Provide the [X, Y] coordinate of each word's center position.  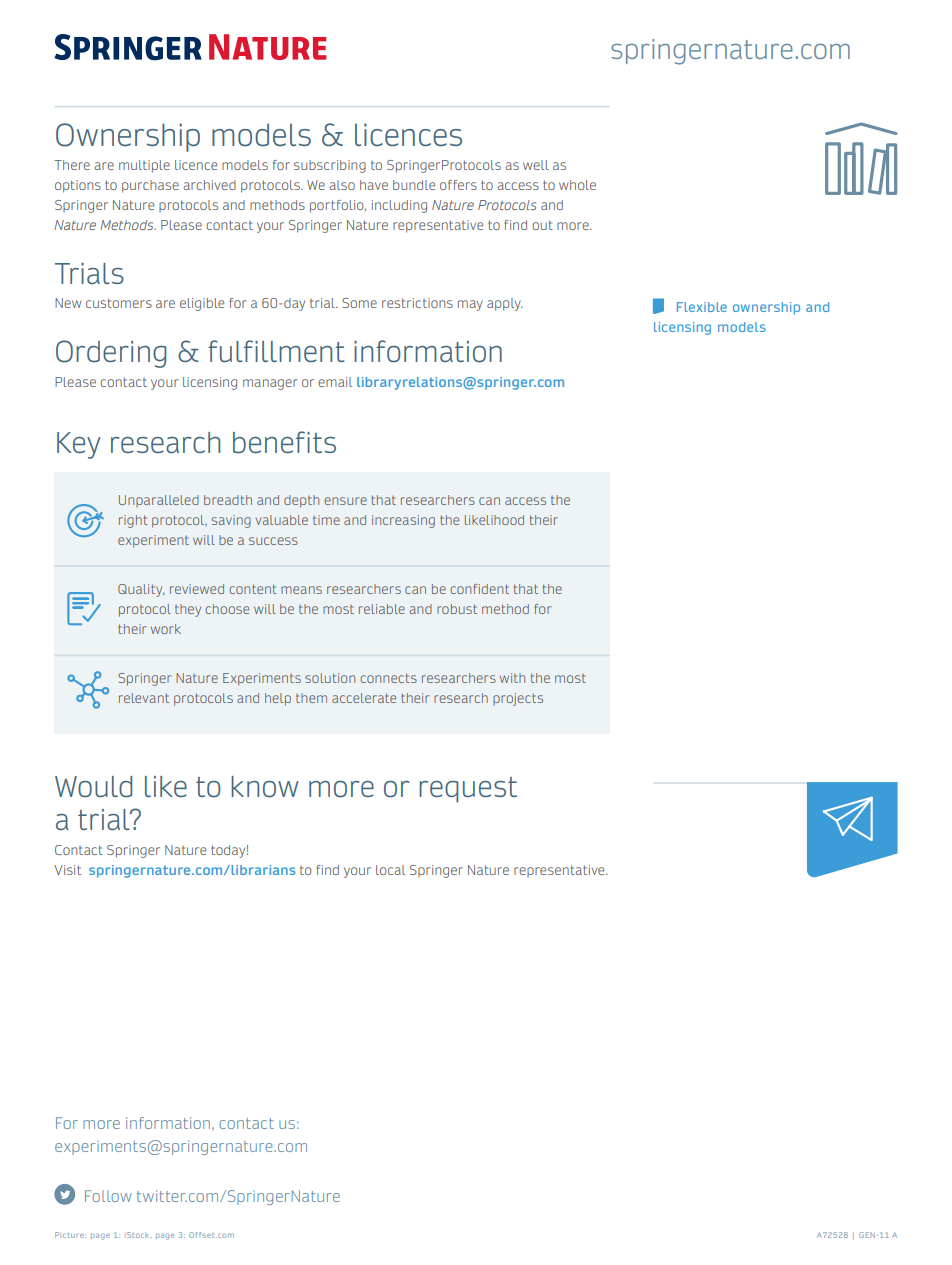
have [374, 185]
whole [577, 185]
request [468, 790]
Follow [108, 1196]
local [390, 870]
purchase [150, 186]
